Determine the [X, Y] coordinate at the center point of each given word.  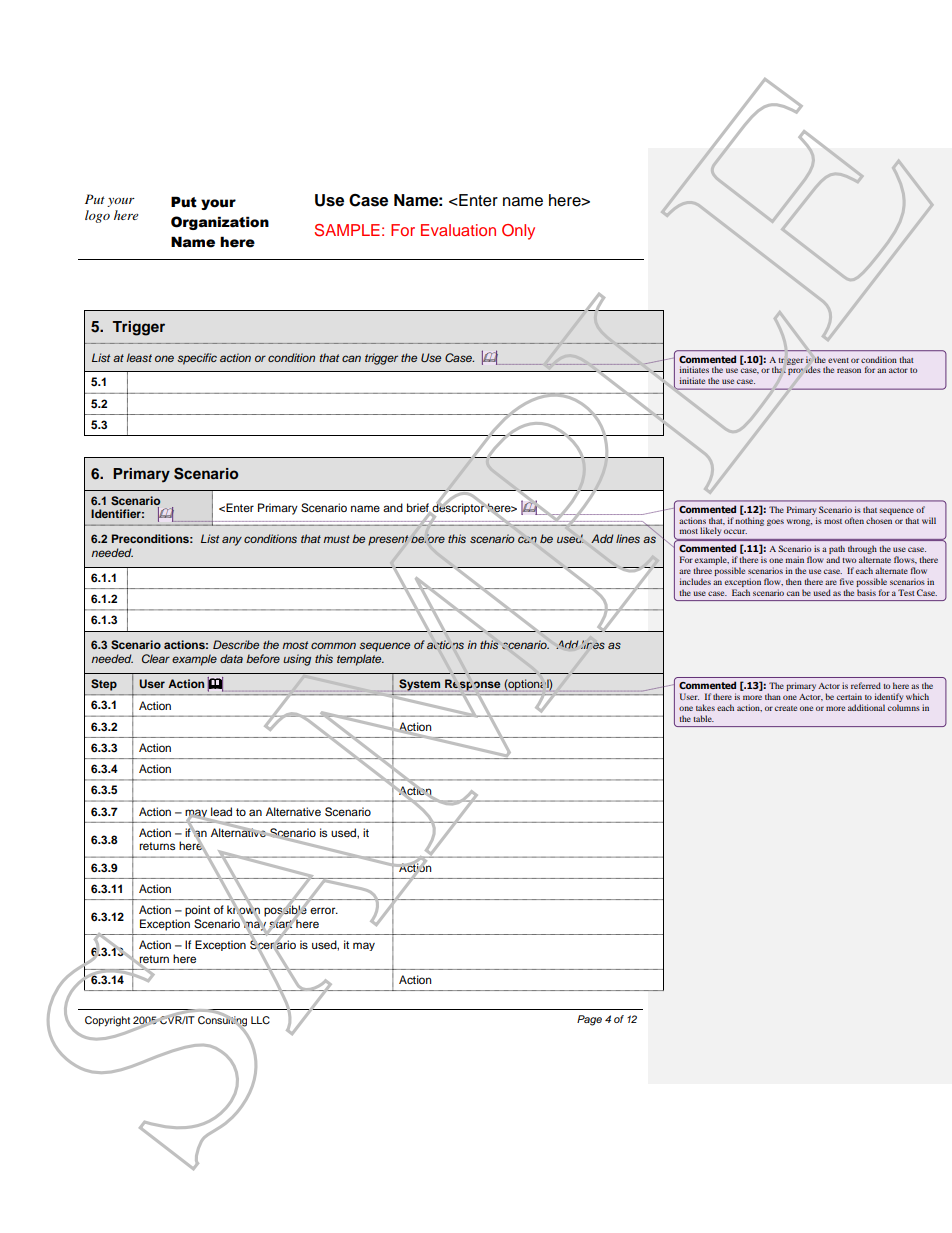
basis [866, 592]
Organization [220, 223]
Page [589, 1020]
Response [472, 685]
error [324, 910]
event [838, 360]
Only [518, 232]
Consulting [222, 1020]
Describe [236, 644]
